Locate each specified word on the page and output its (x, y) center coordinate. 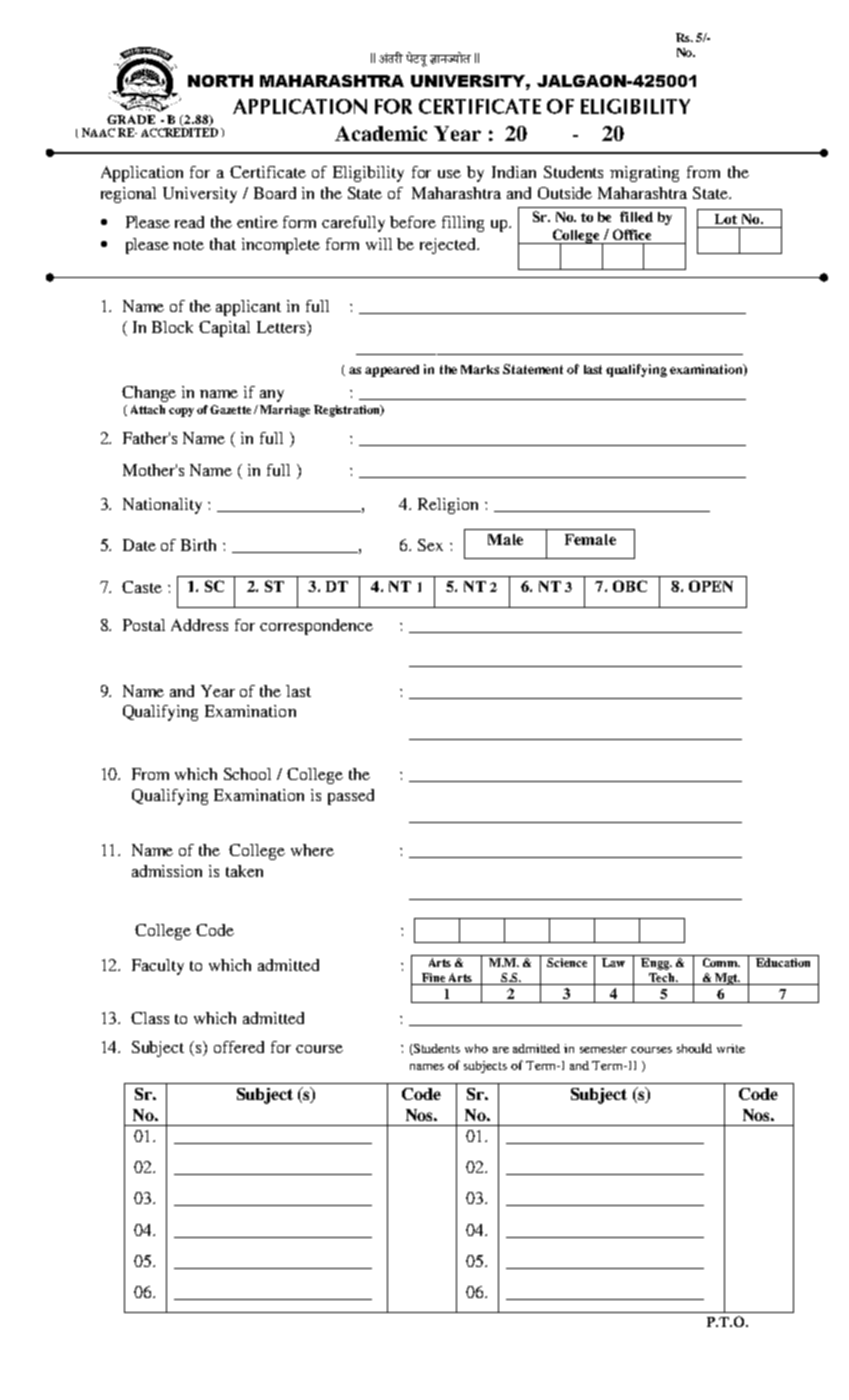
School (247, 774)
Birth (198, 545)
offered (239, 1047)
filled (636, 216)
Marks (480, 369)
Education (783, 962)
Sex (430, 545)
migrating (644, 174)
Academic (381, 133)
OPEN (711, 586)
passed (351, 797)
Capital (224, 329)
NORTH (220, 81)
